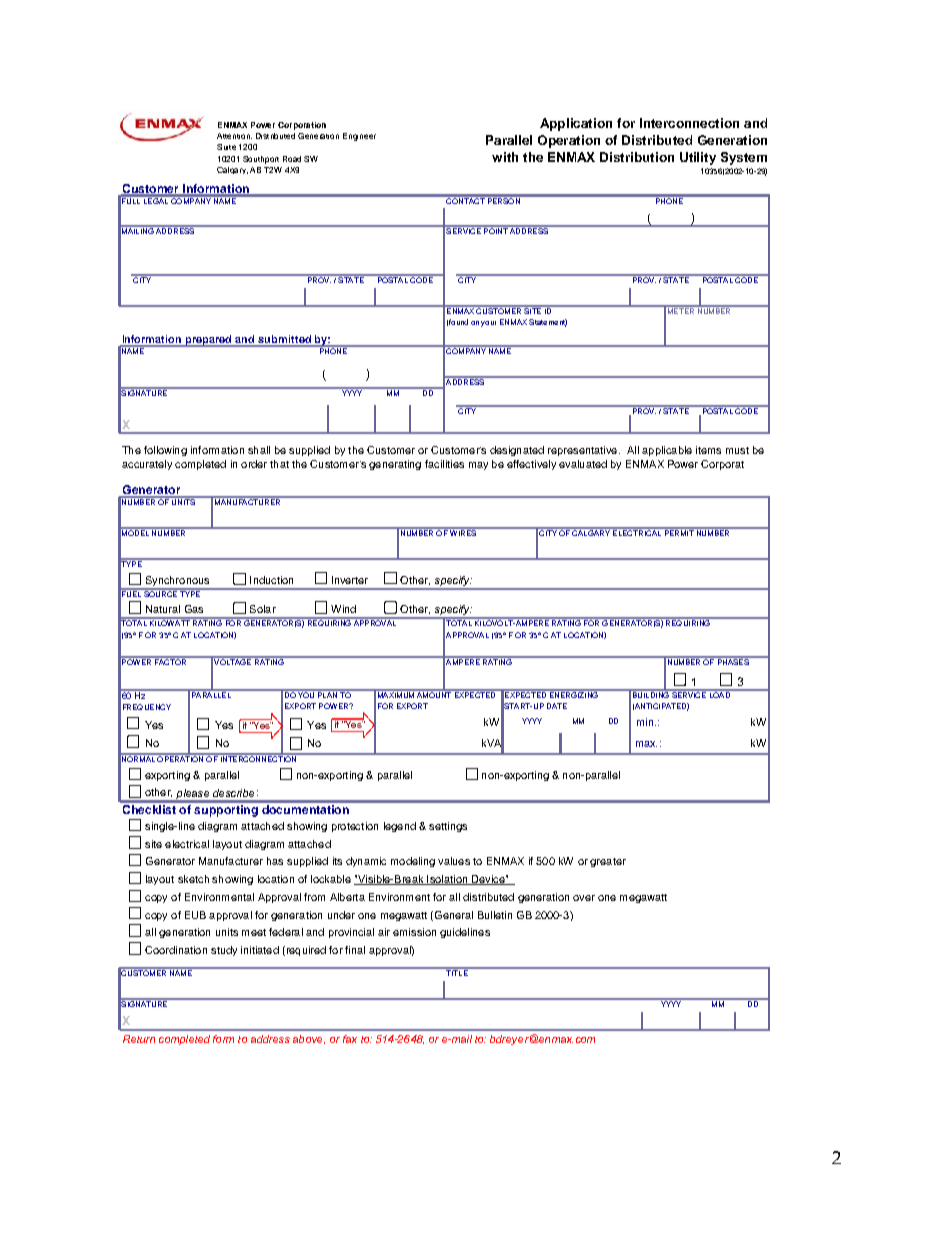  I want to click on over, so click(584, 898).
